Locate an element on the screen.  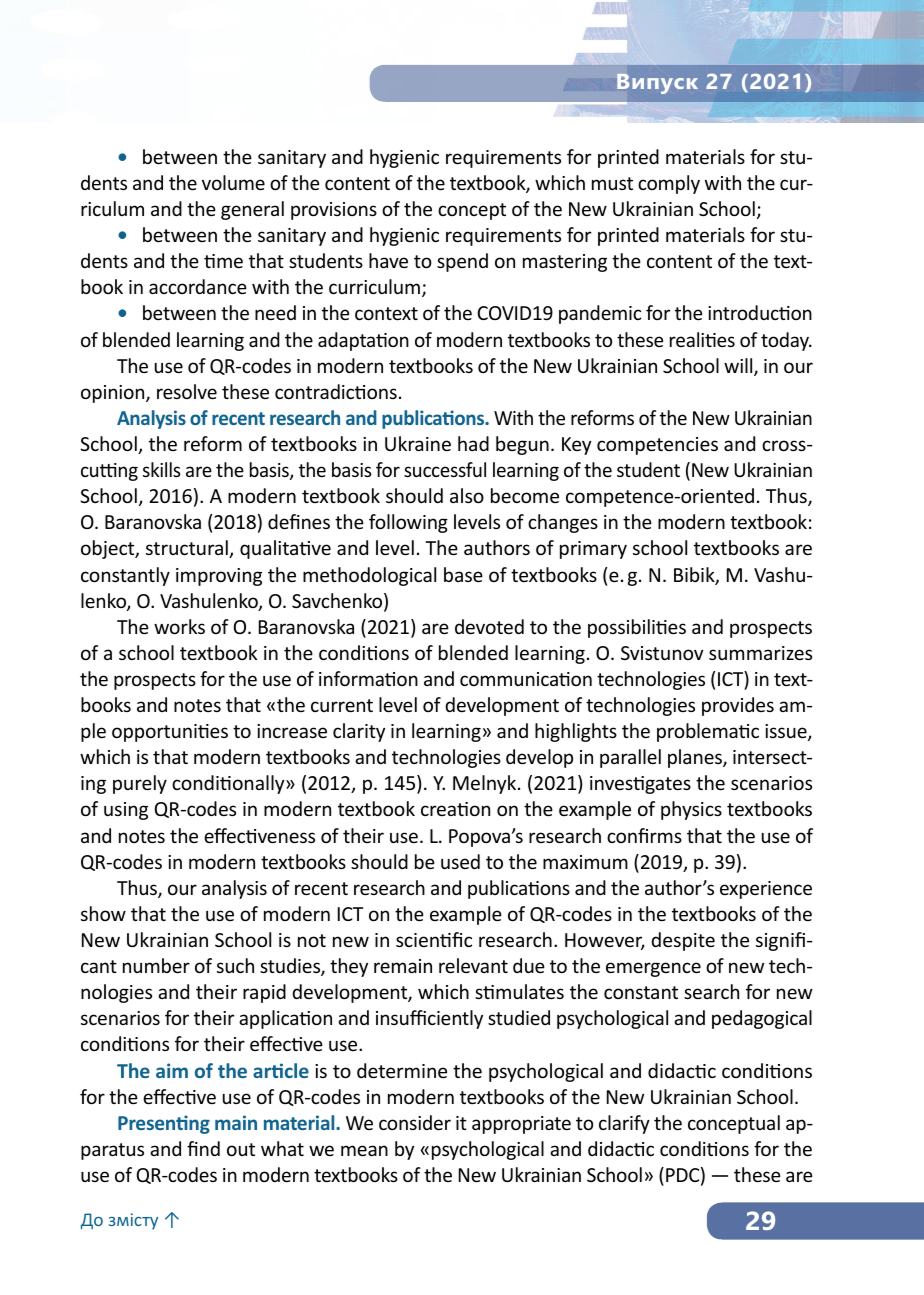
show is located at coordinates (103, 913).
